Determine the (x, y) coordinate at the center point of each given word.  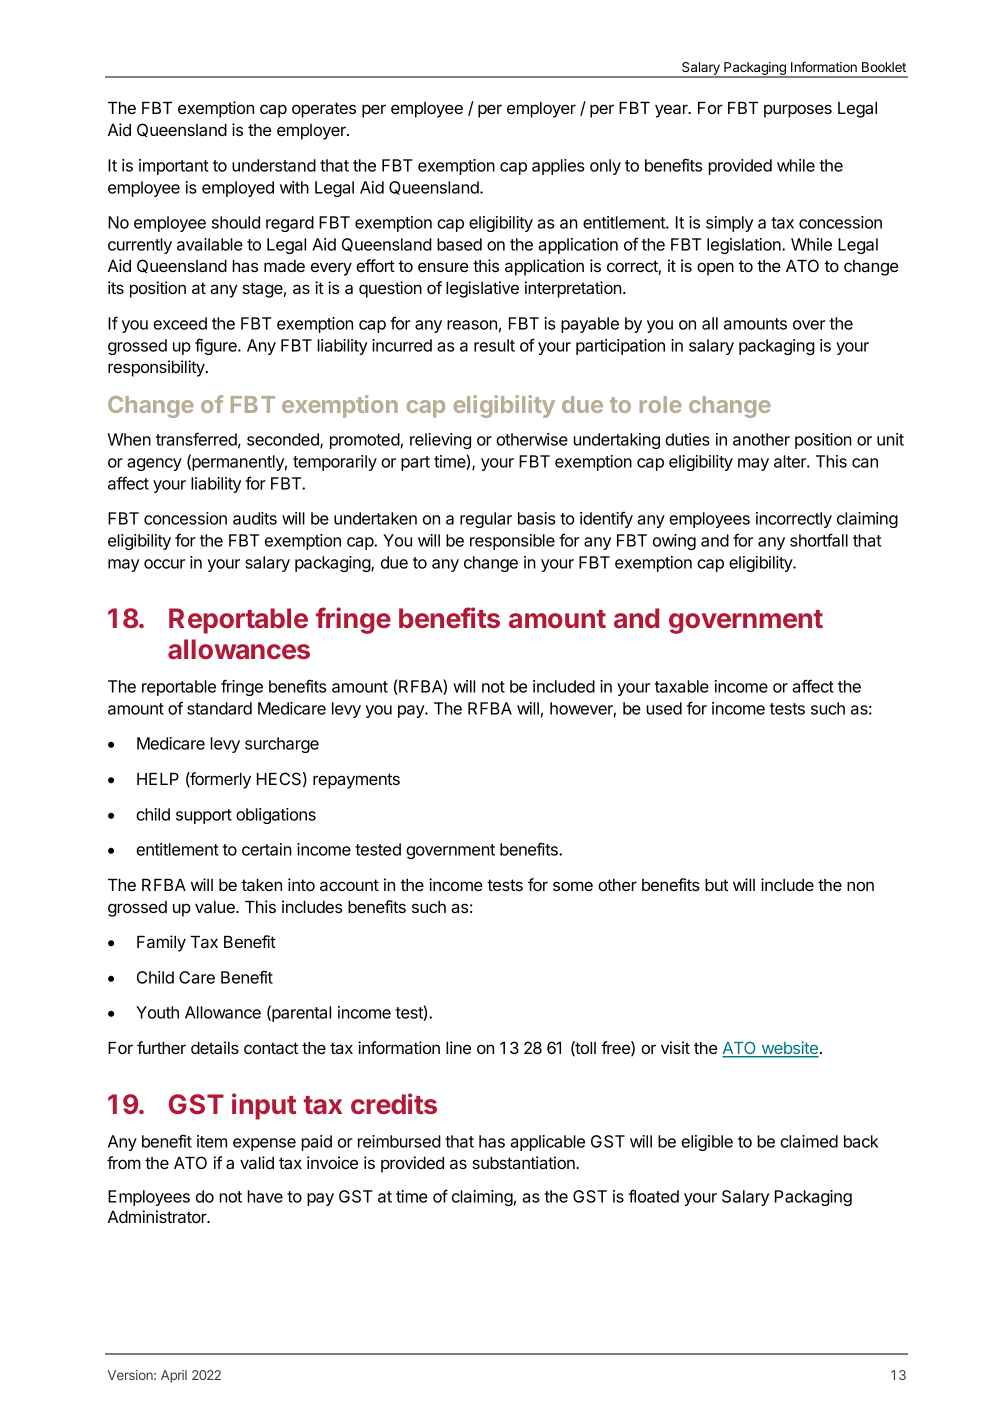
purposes (798, 111)
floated (654, 1196)
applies (558, 167)
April (174, 1376)
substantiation (524, 1162)
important (173, 167)
